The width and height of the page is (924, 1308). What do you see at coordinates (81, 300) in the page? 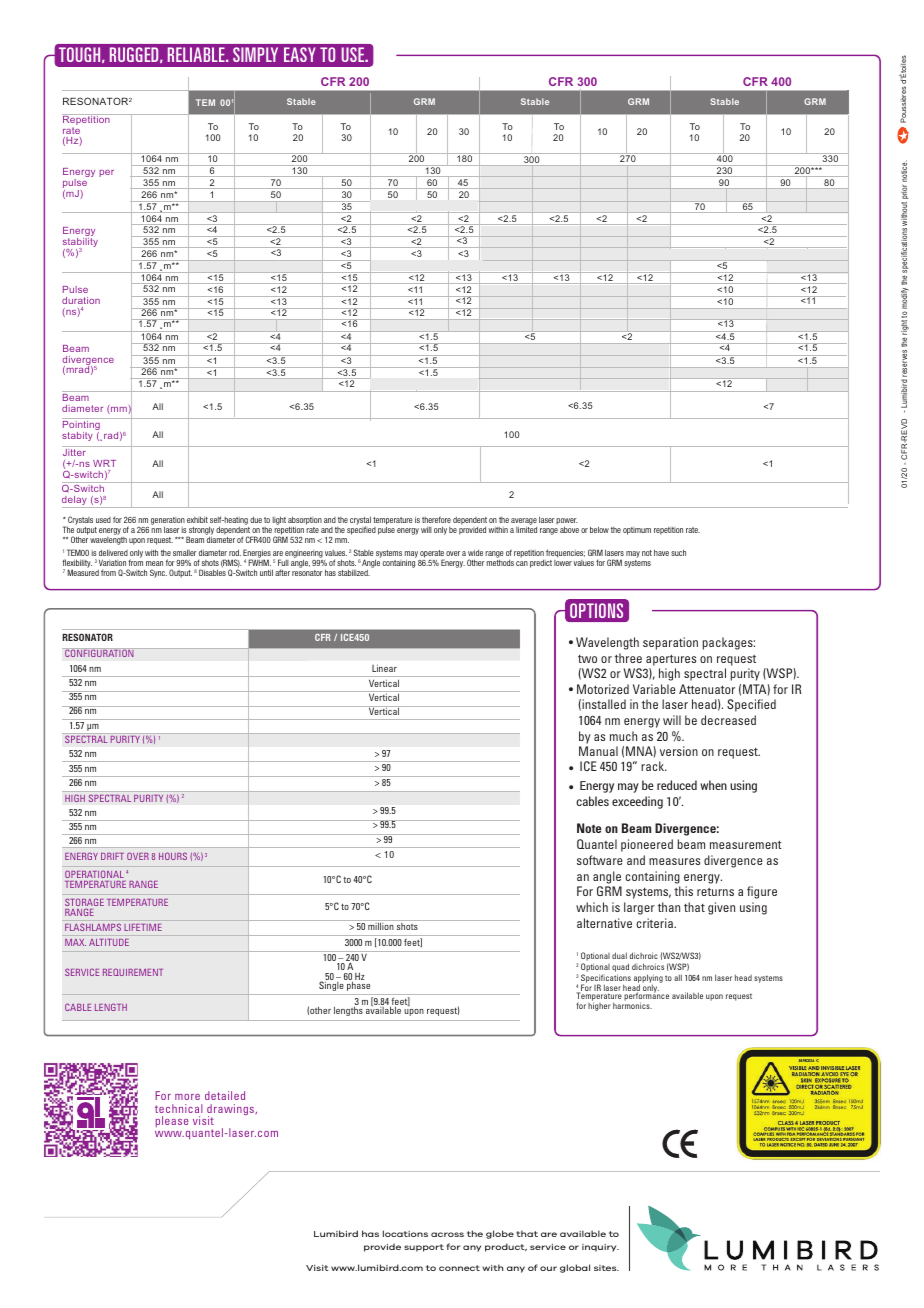
I see `duration` at bounding box center [81, 300].
